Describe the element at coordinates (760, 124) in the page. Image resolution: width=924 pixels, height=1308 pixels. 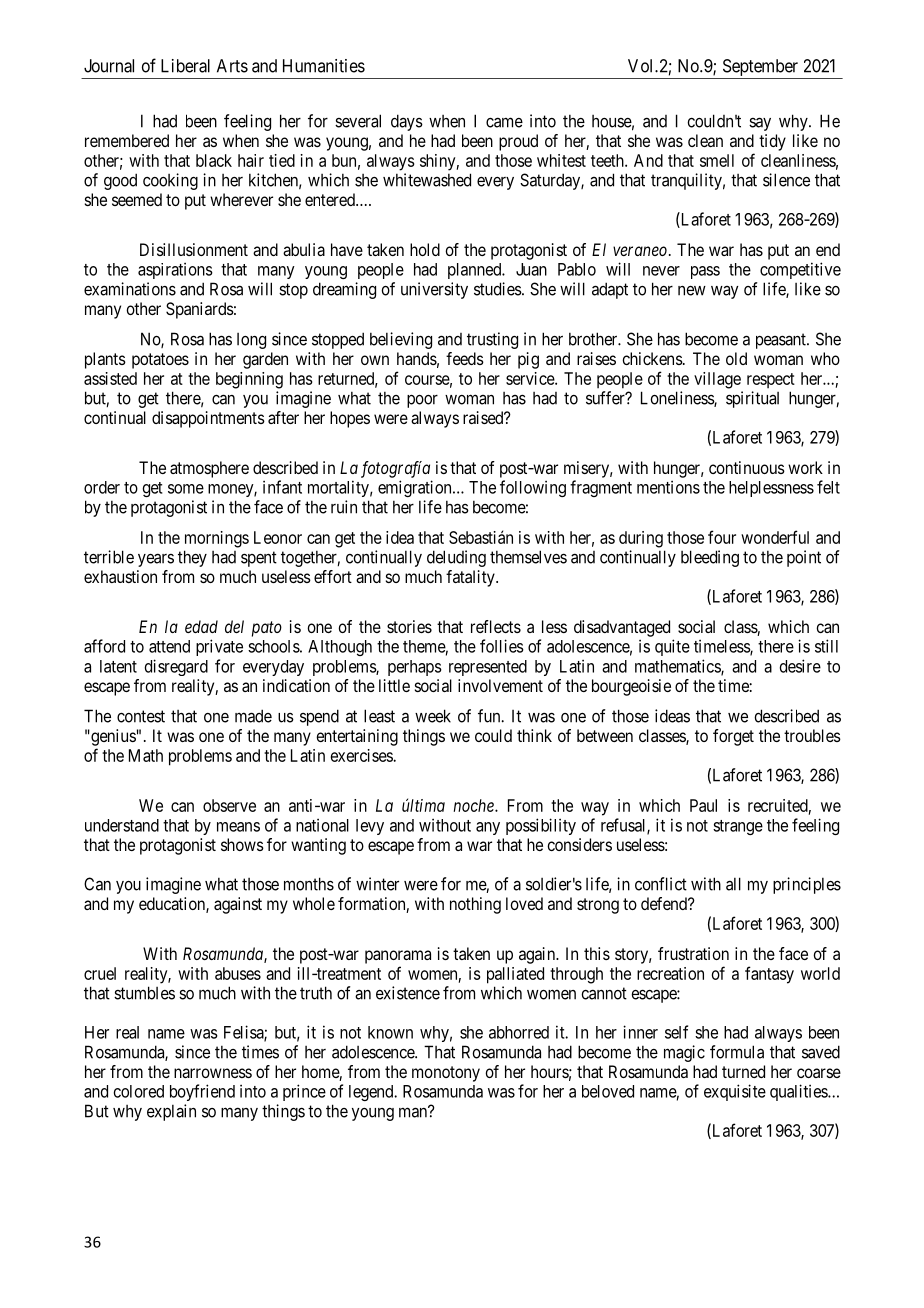
I see `say` at that location.
